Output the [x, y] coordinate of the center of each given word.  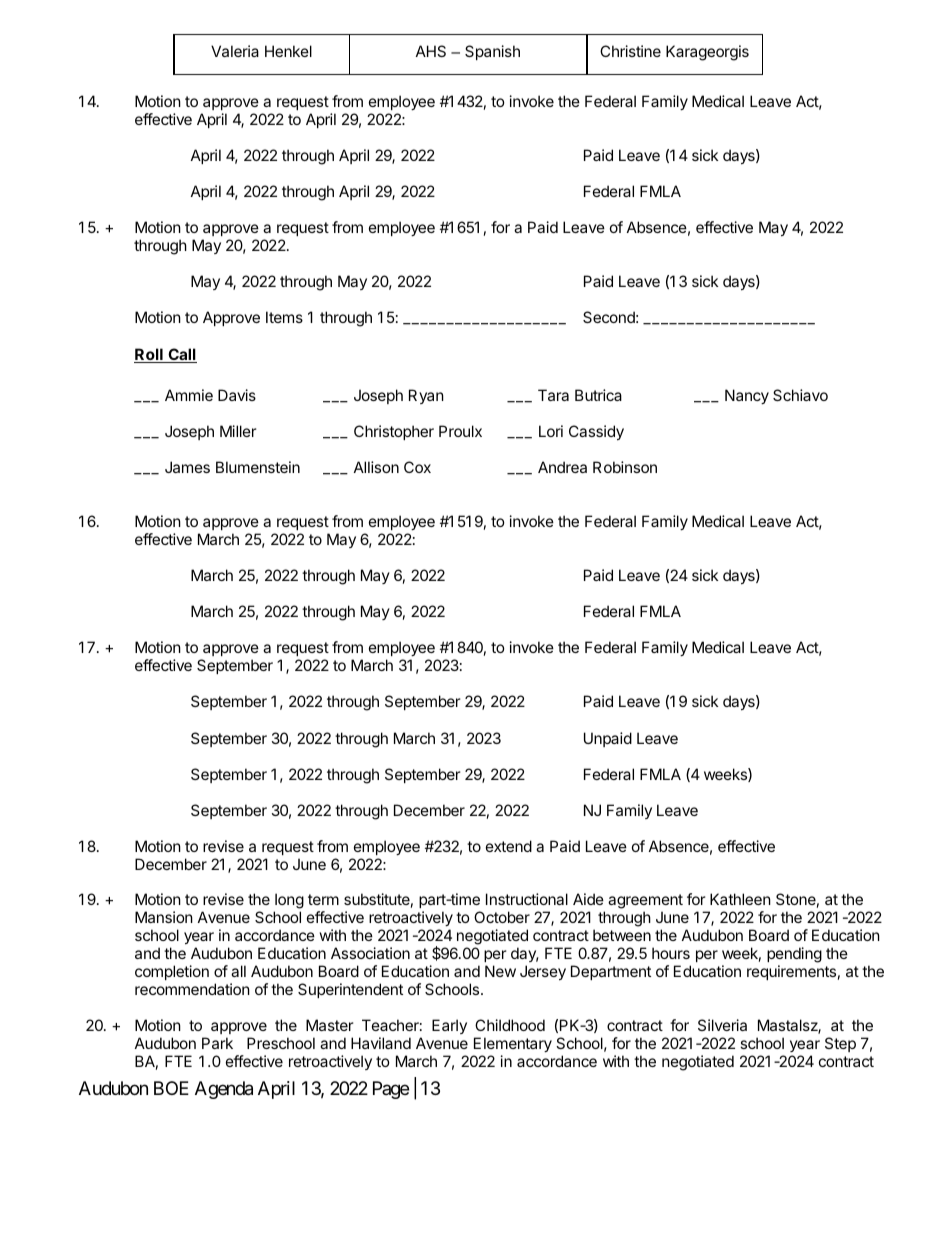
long [289, 902]
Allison [376, 467]
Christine [630, 51]
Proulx [460, 431]
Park [217, 1043]
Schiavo [800, 395]
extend [509, 846]
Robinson [625, 467]
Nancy [747, 396]
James [187, 467]
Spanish [492, 52]
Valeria [235, 51]
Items [284, 317]
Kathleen [740, 899]
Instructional [527, 899]
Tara [553, 395]
